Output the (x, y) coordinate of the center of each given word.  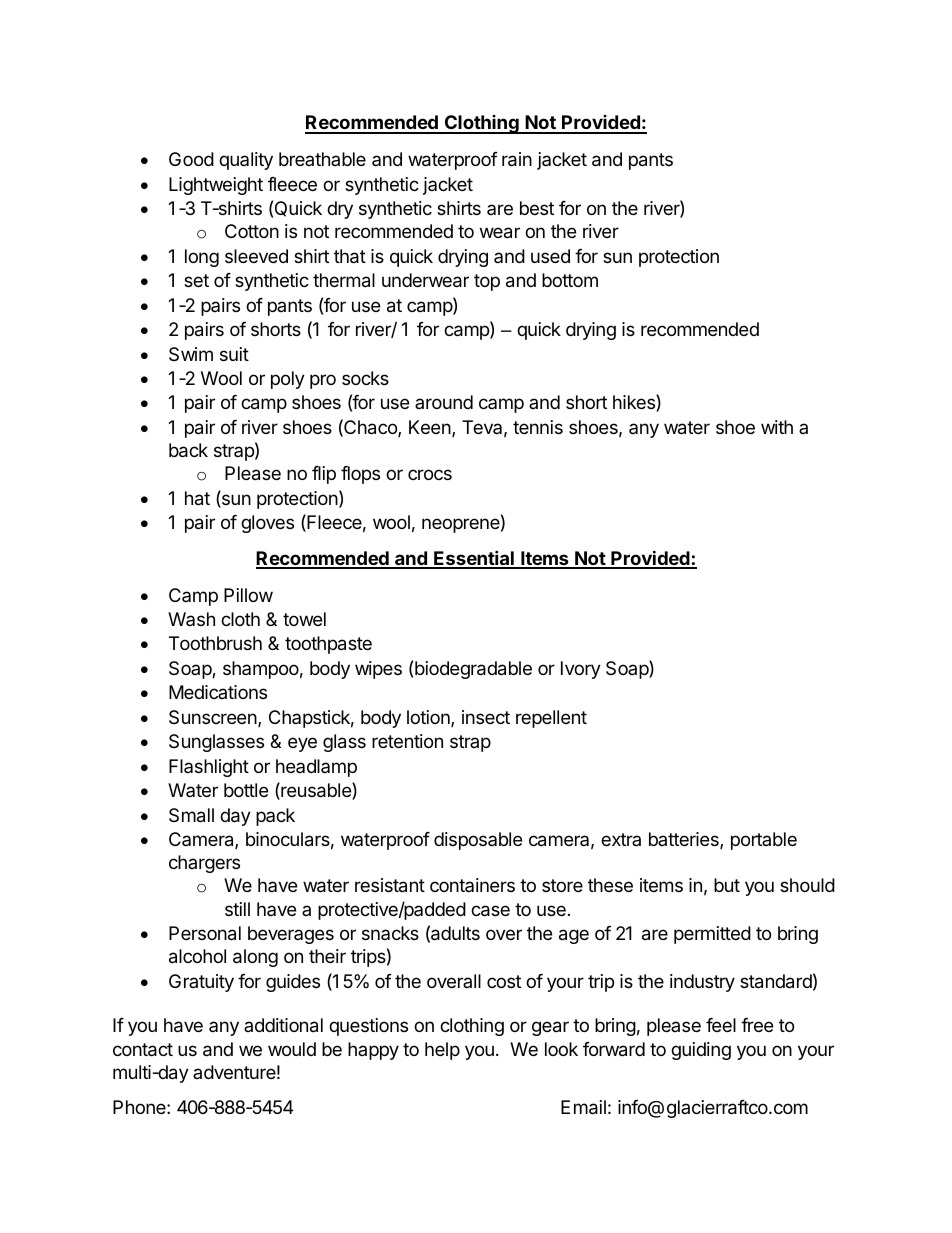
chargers (204, 864)
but (727, 885)
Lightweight (216, 186)
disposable (478, 841)
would (292, 1049)
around (444, 402)
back (188, 450)
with (777, 427)
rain (517, 159)
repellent (551, 719)
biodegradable (473, 670)
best (537, 208)
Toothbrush (215, 643)
